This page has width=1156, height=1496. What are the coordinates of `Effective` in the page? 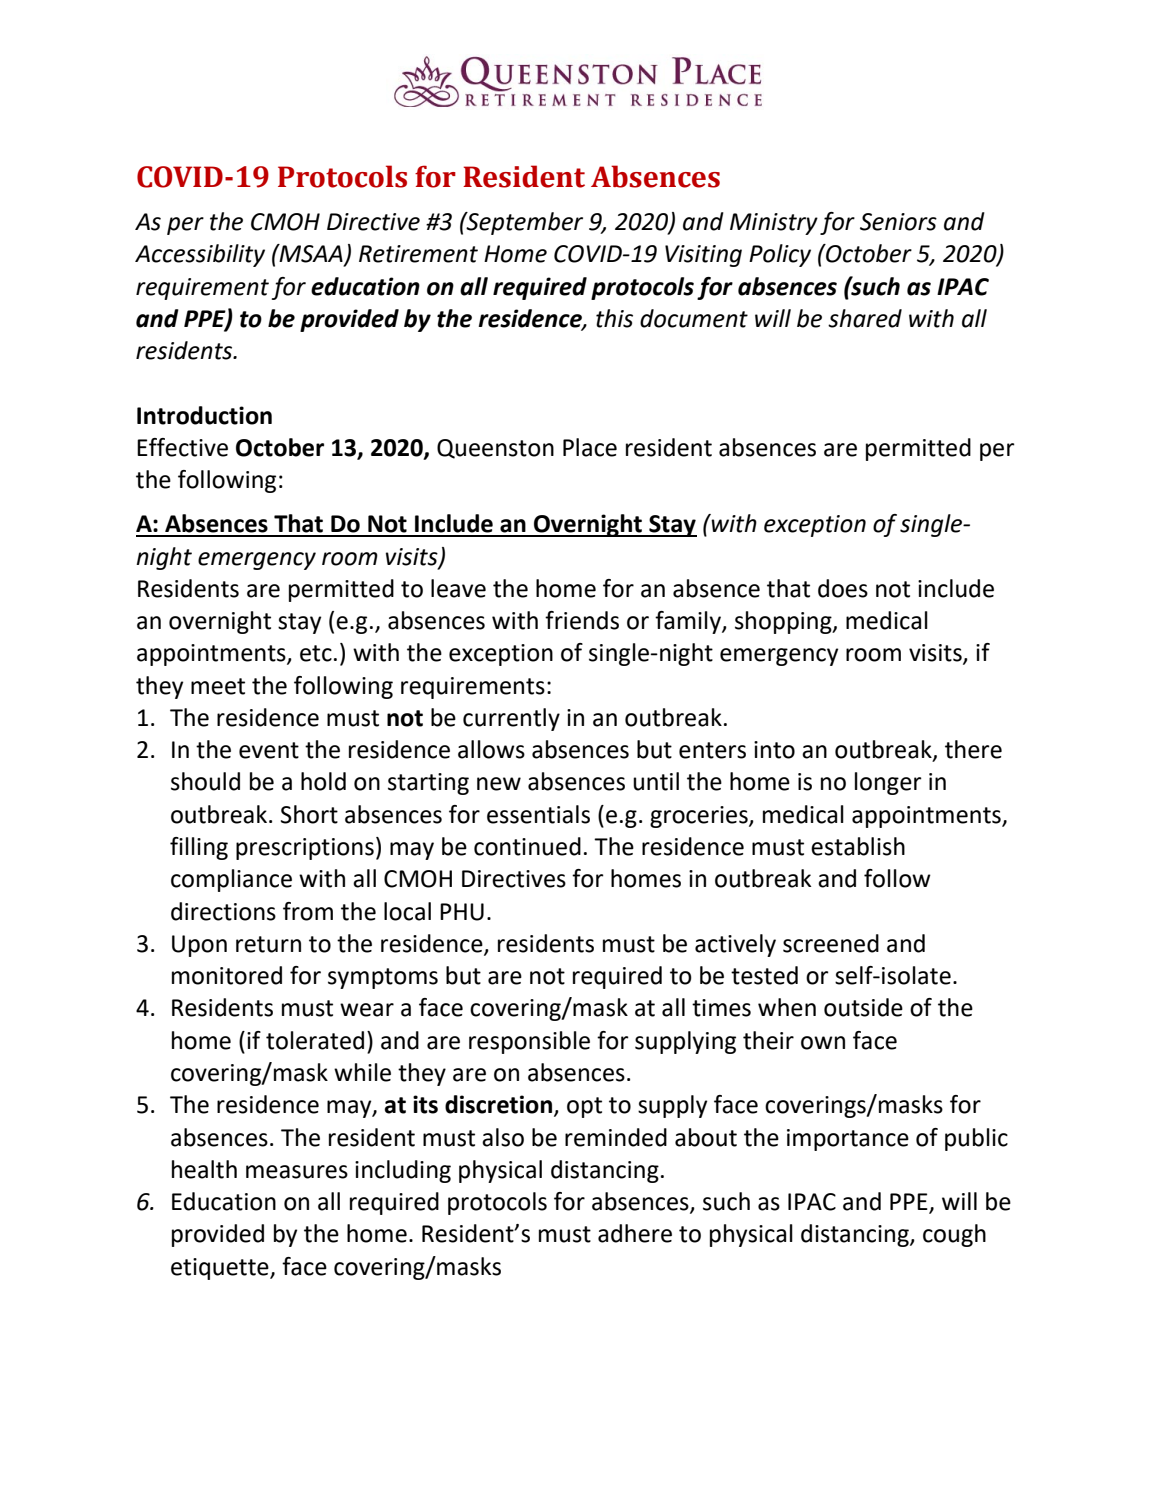 It's located at (182, 447).
